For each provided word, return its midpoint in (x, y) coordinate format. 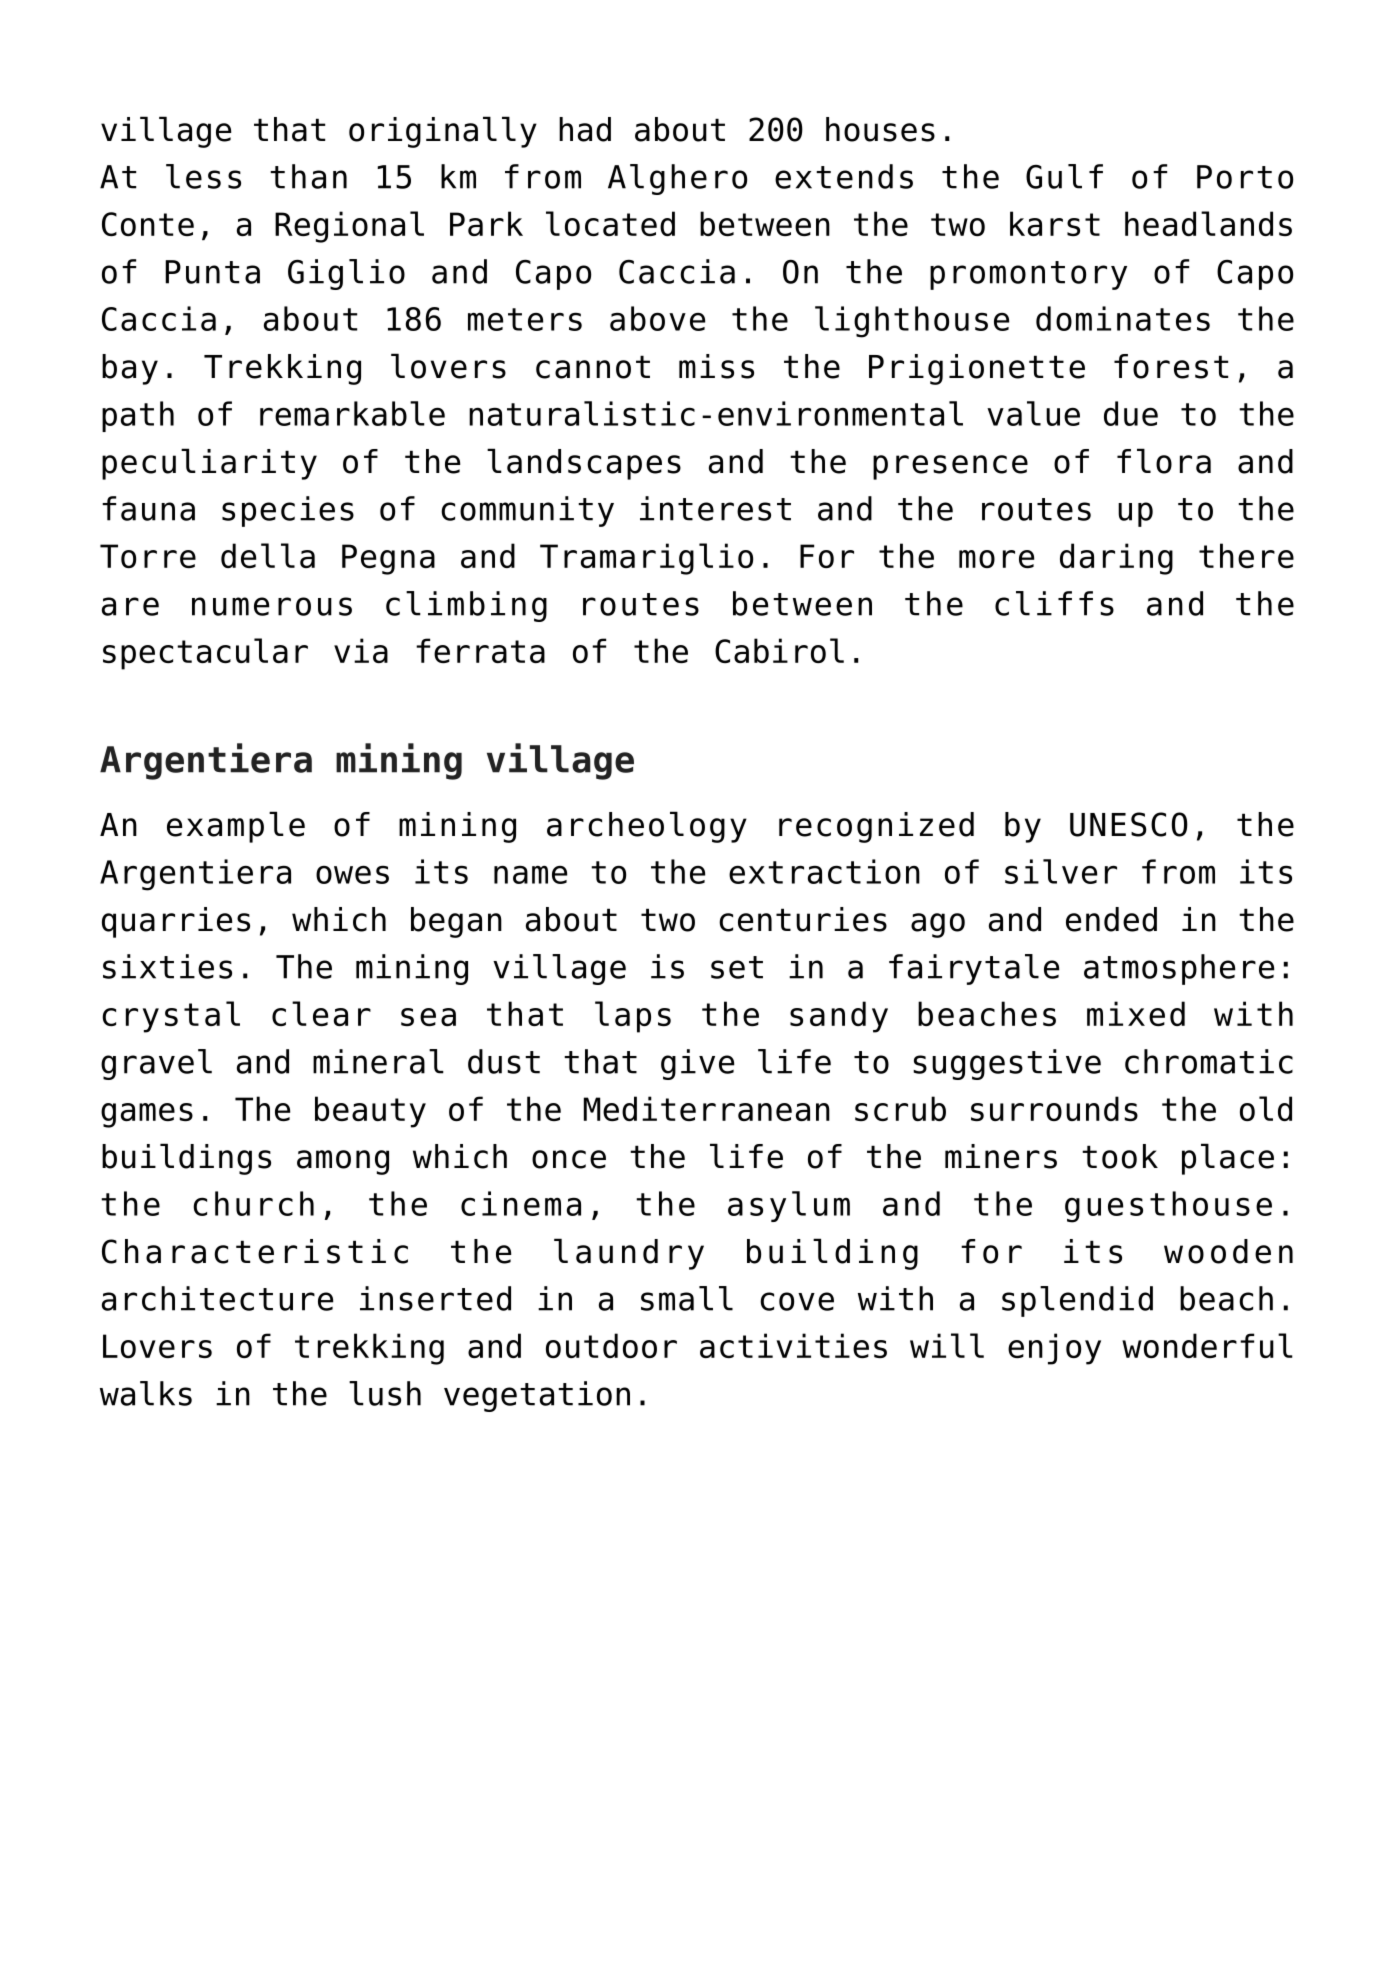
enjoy (1054, 1349)
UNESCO (1129, 824)
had (585, 129)
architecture (217, 1298)
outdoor (611, 1345)
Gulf (1064, 176)
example (236, 827)
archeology (647, 827)
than (308, 176)
